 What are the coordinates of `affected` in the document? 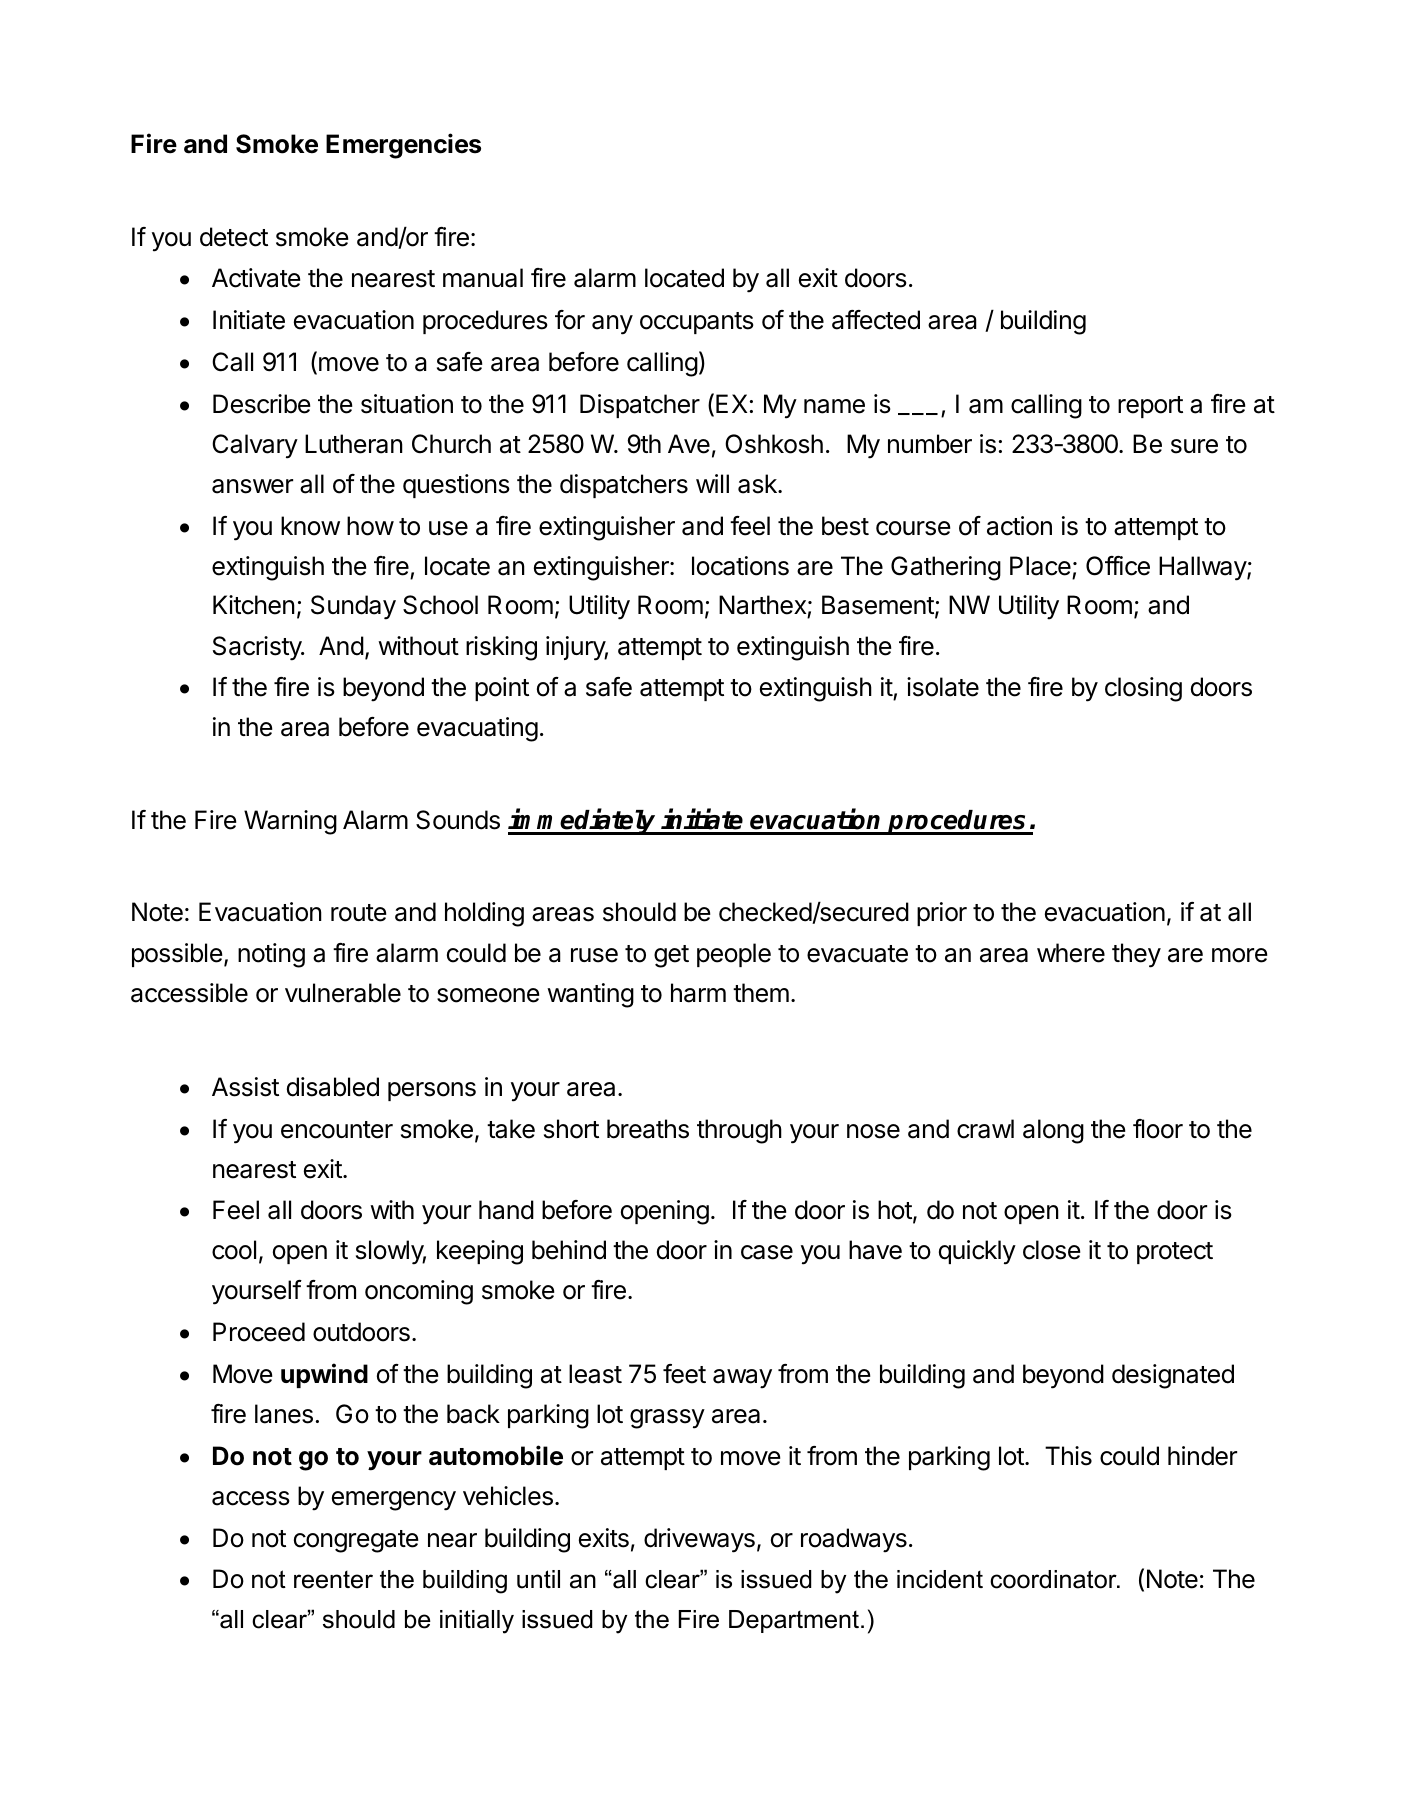 It's located at (876, 320).
